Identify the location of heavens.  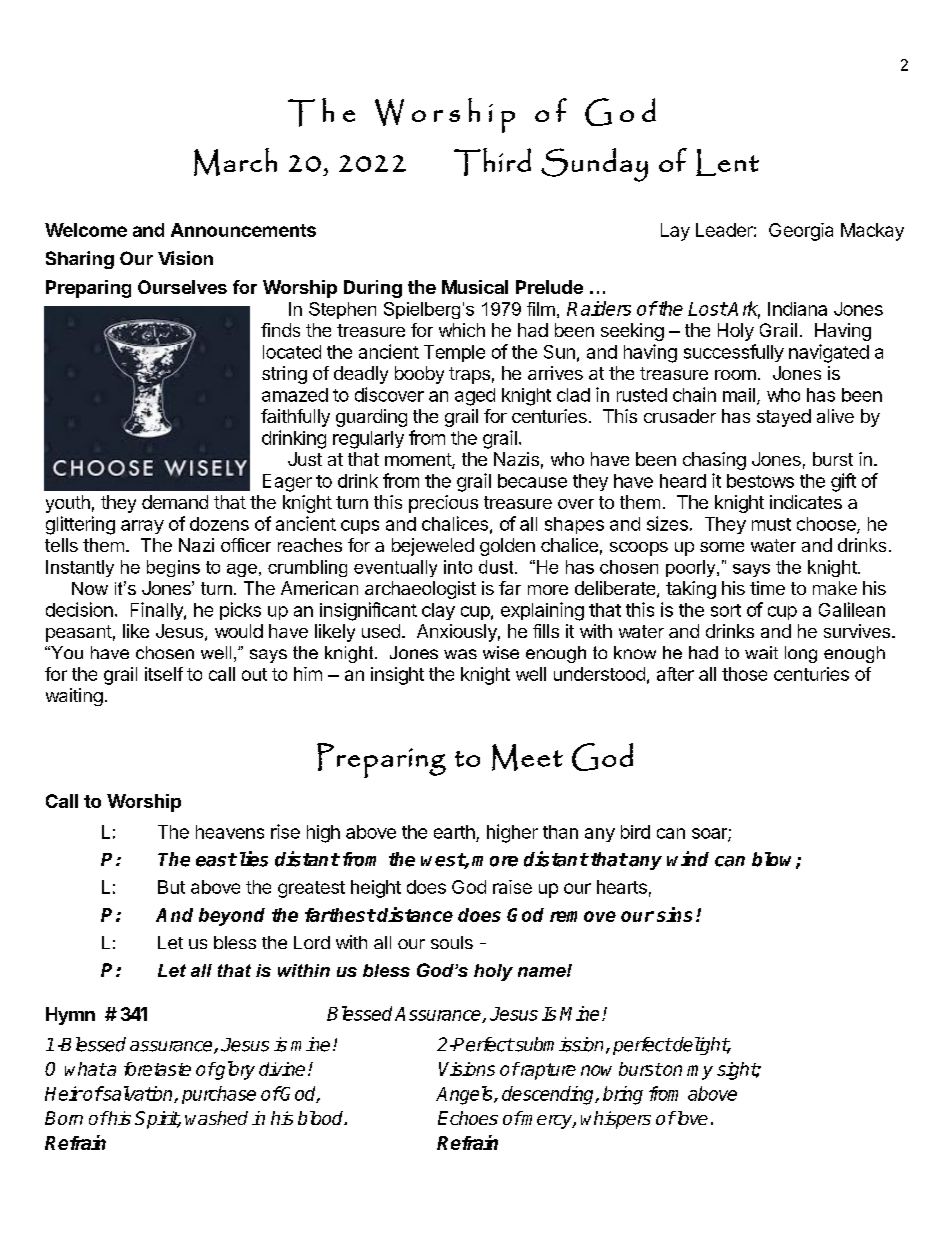
(230, 832).
